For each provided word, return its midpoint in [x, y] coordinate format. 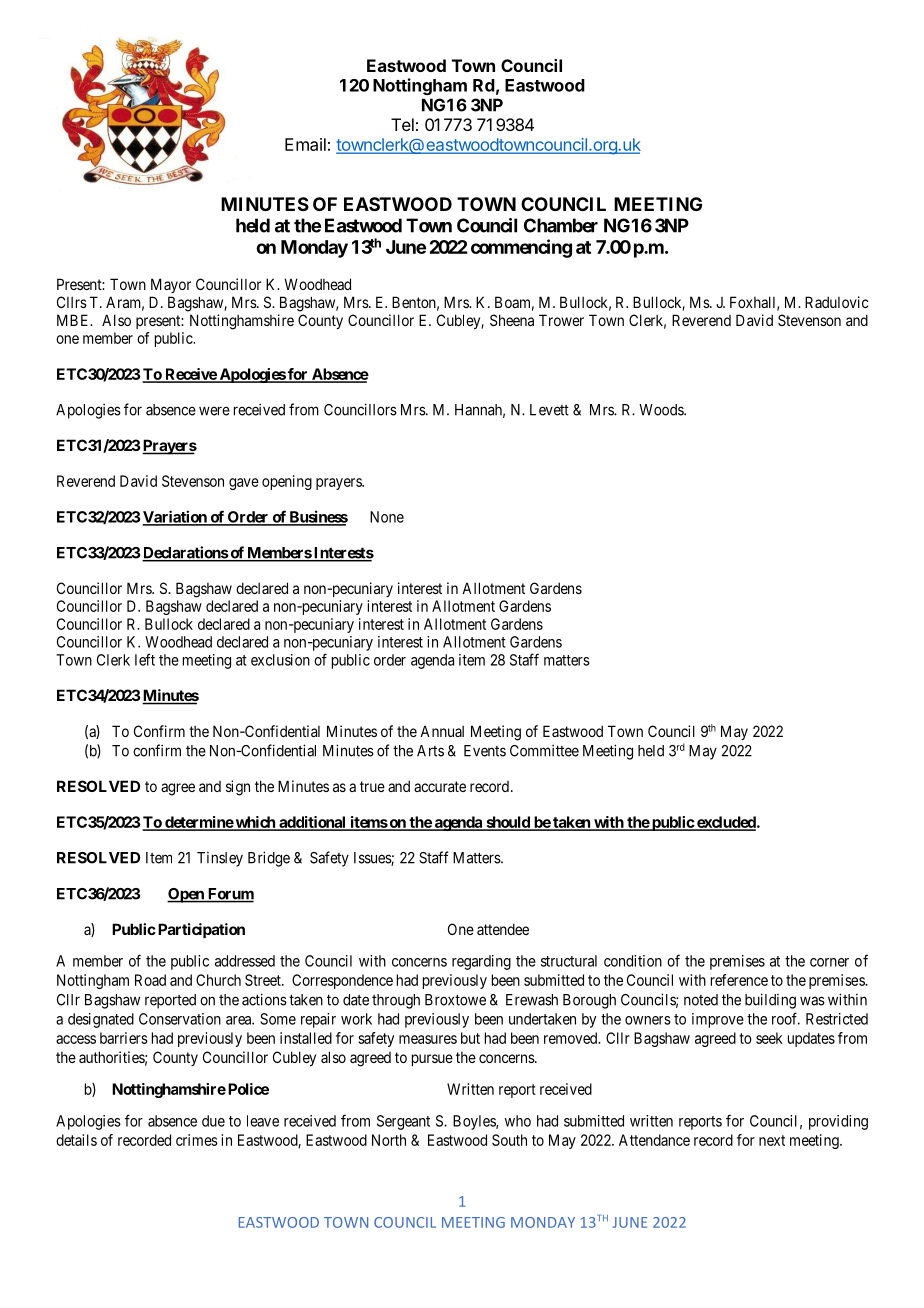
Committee [544, 750]
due [213, 1121]
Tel [402, 124]
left [145, 659]
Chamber [561, 225]
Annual [442, 731]
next [772, 1140]
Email [305, 144]
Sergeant [403, 1122]
